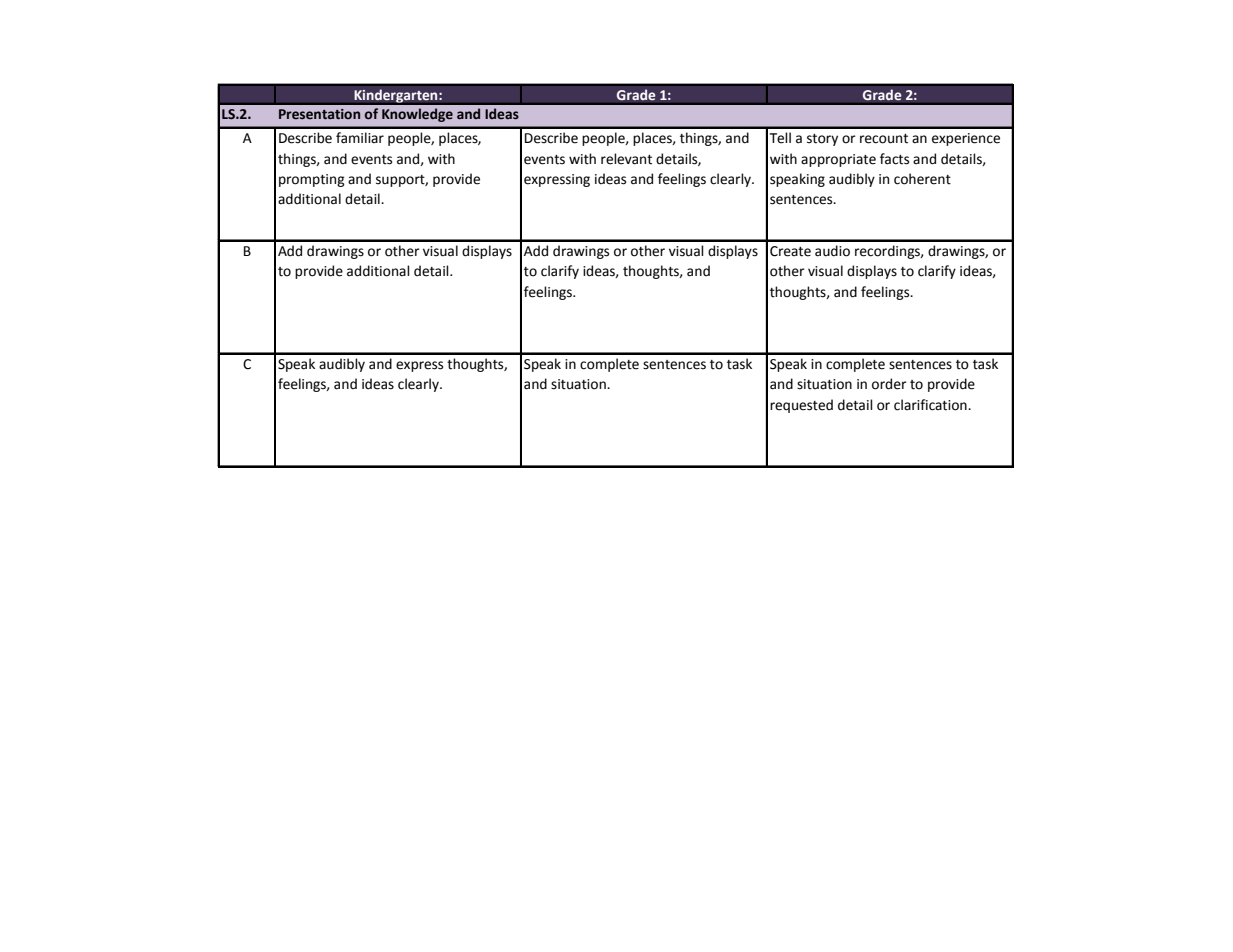 The height and width of the page is (952, 1233). I want to click on audio, so click(832, 251).
